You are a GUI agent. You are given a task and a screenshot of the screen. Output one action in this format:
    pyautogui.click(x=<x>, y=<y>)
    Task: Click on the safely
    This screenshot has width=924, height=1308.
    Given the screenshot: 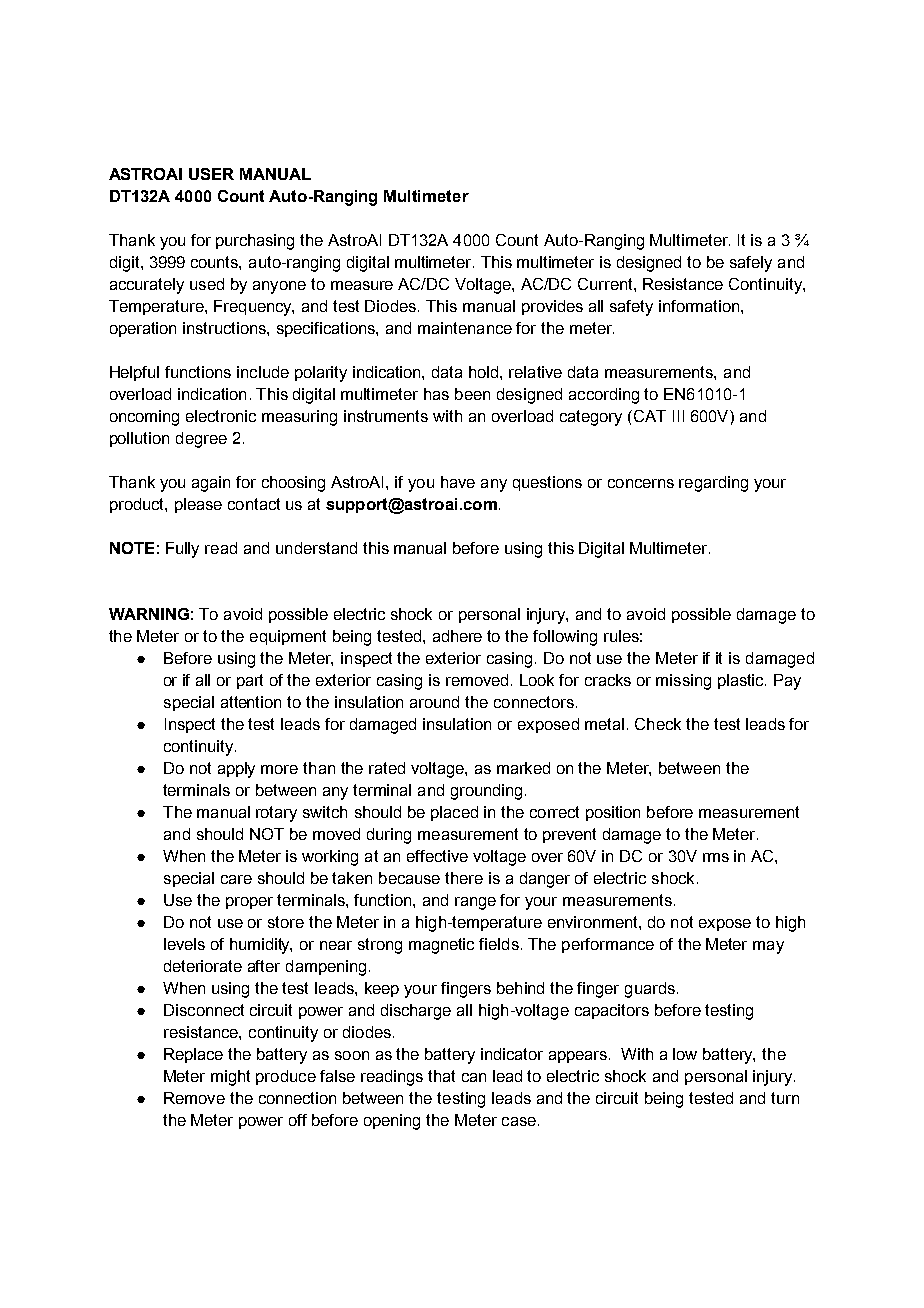 What is the action you would take?
    pyautogui.click(x=751, y=264)
